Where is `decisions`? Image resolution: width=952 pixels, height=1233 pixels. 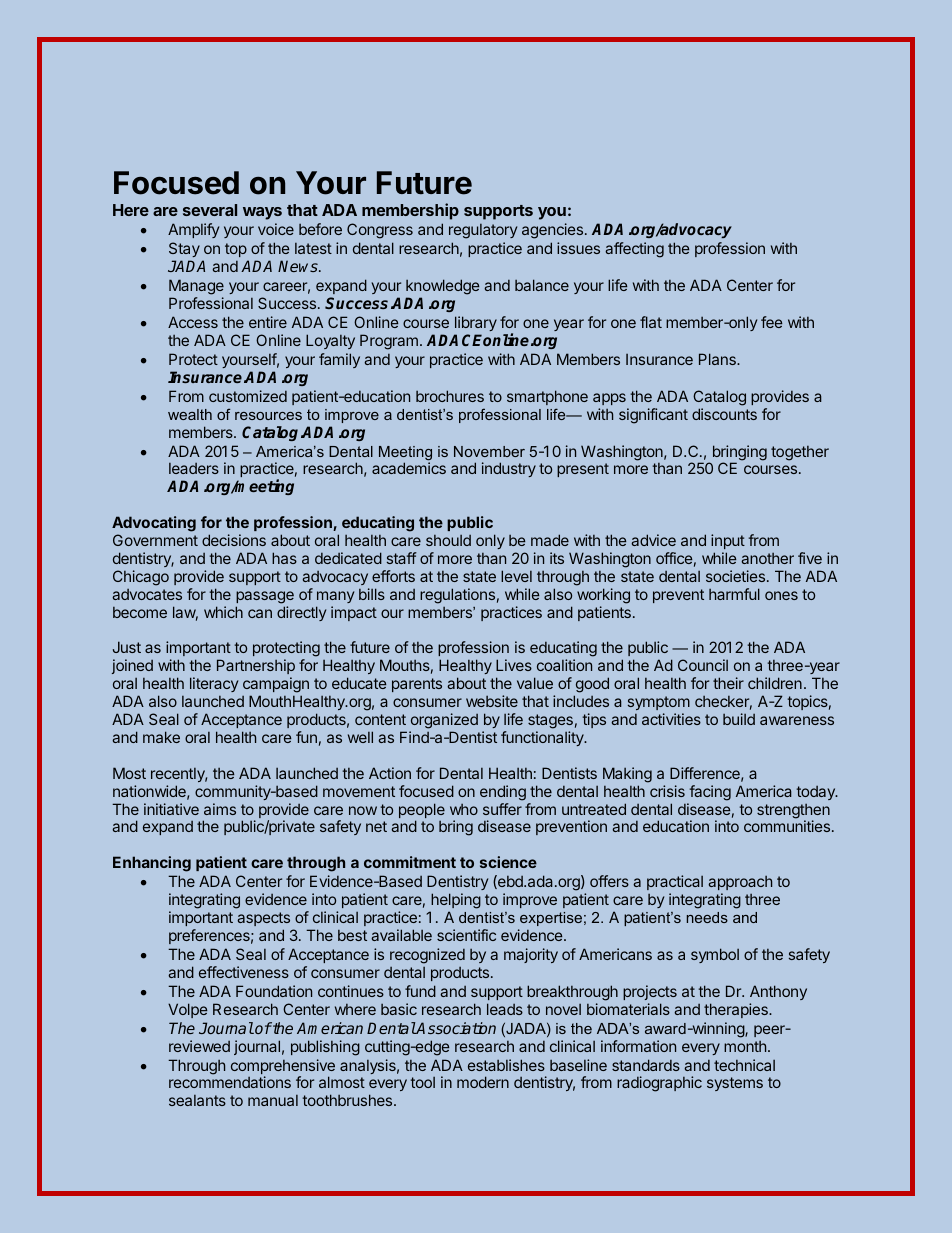
decisions is located at coordinates (234, 540).
